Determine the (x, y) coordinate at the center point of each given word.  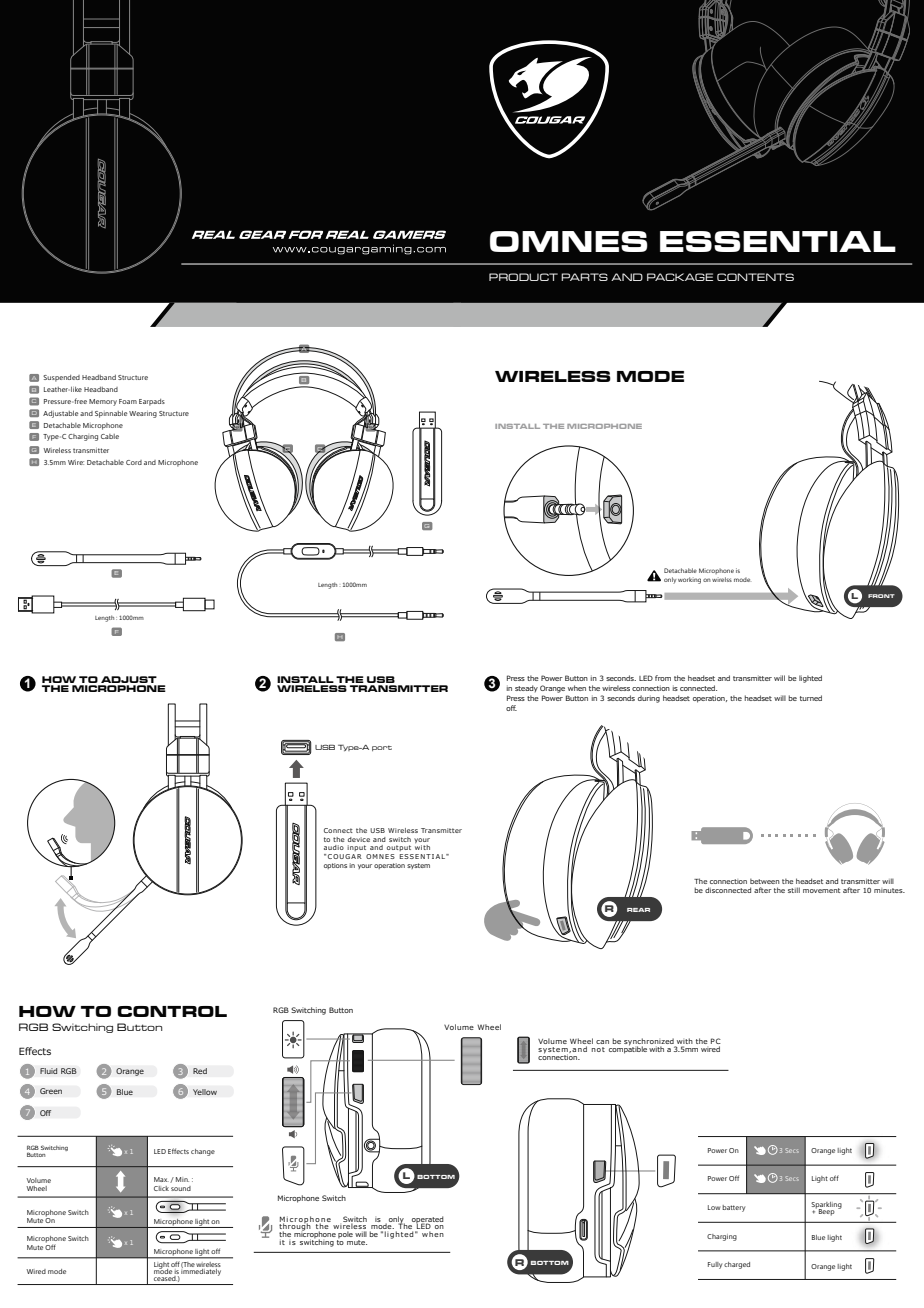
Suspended (61, 378)
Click (161, 1188)
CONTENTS (755, 277)
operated (427, 1221)
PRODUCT (523, 277)
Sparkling (826, 1206)
